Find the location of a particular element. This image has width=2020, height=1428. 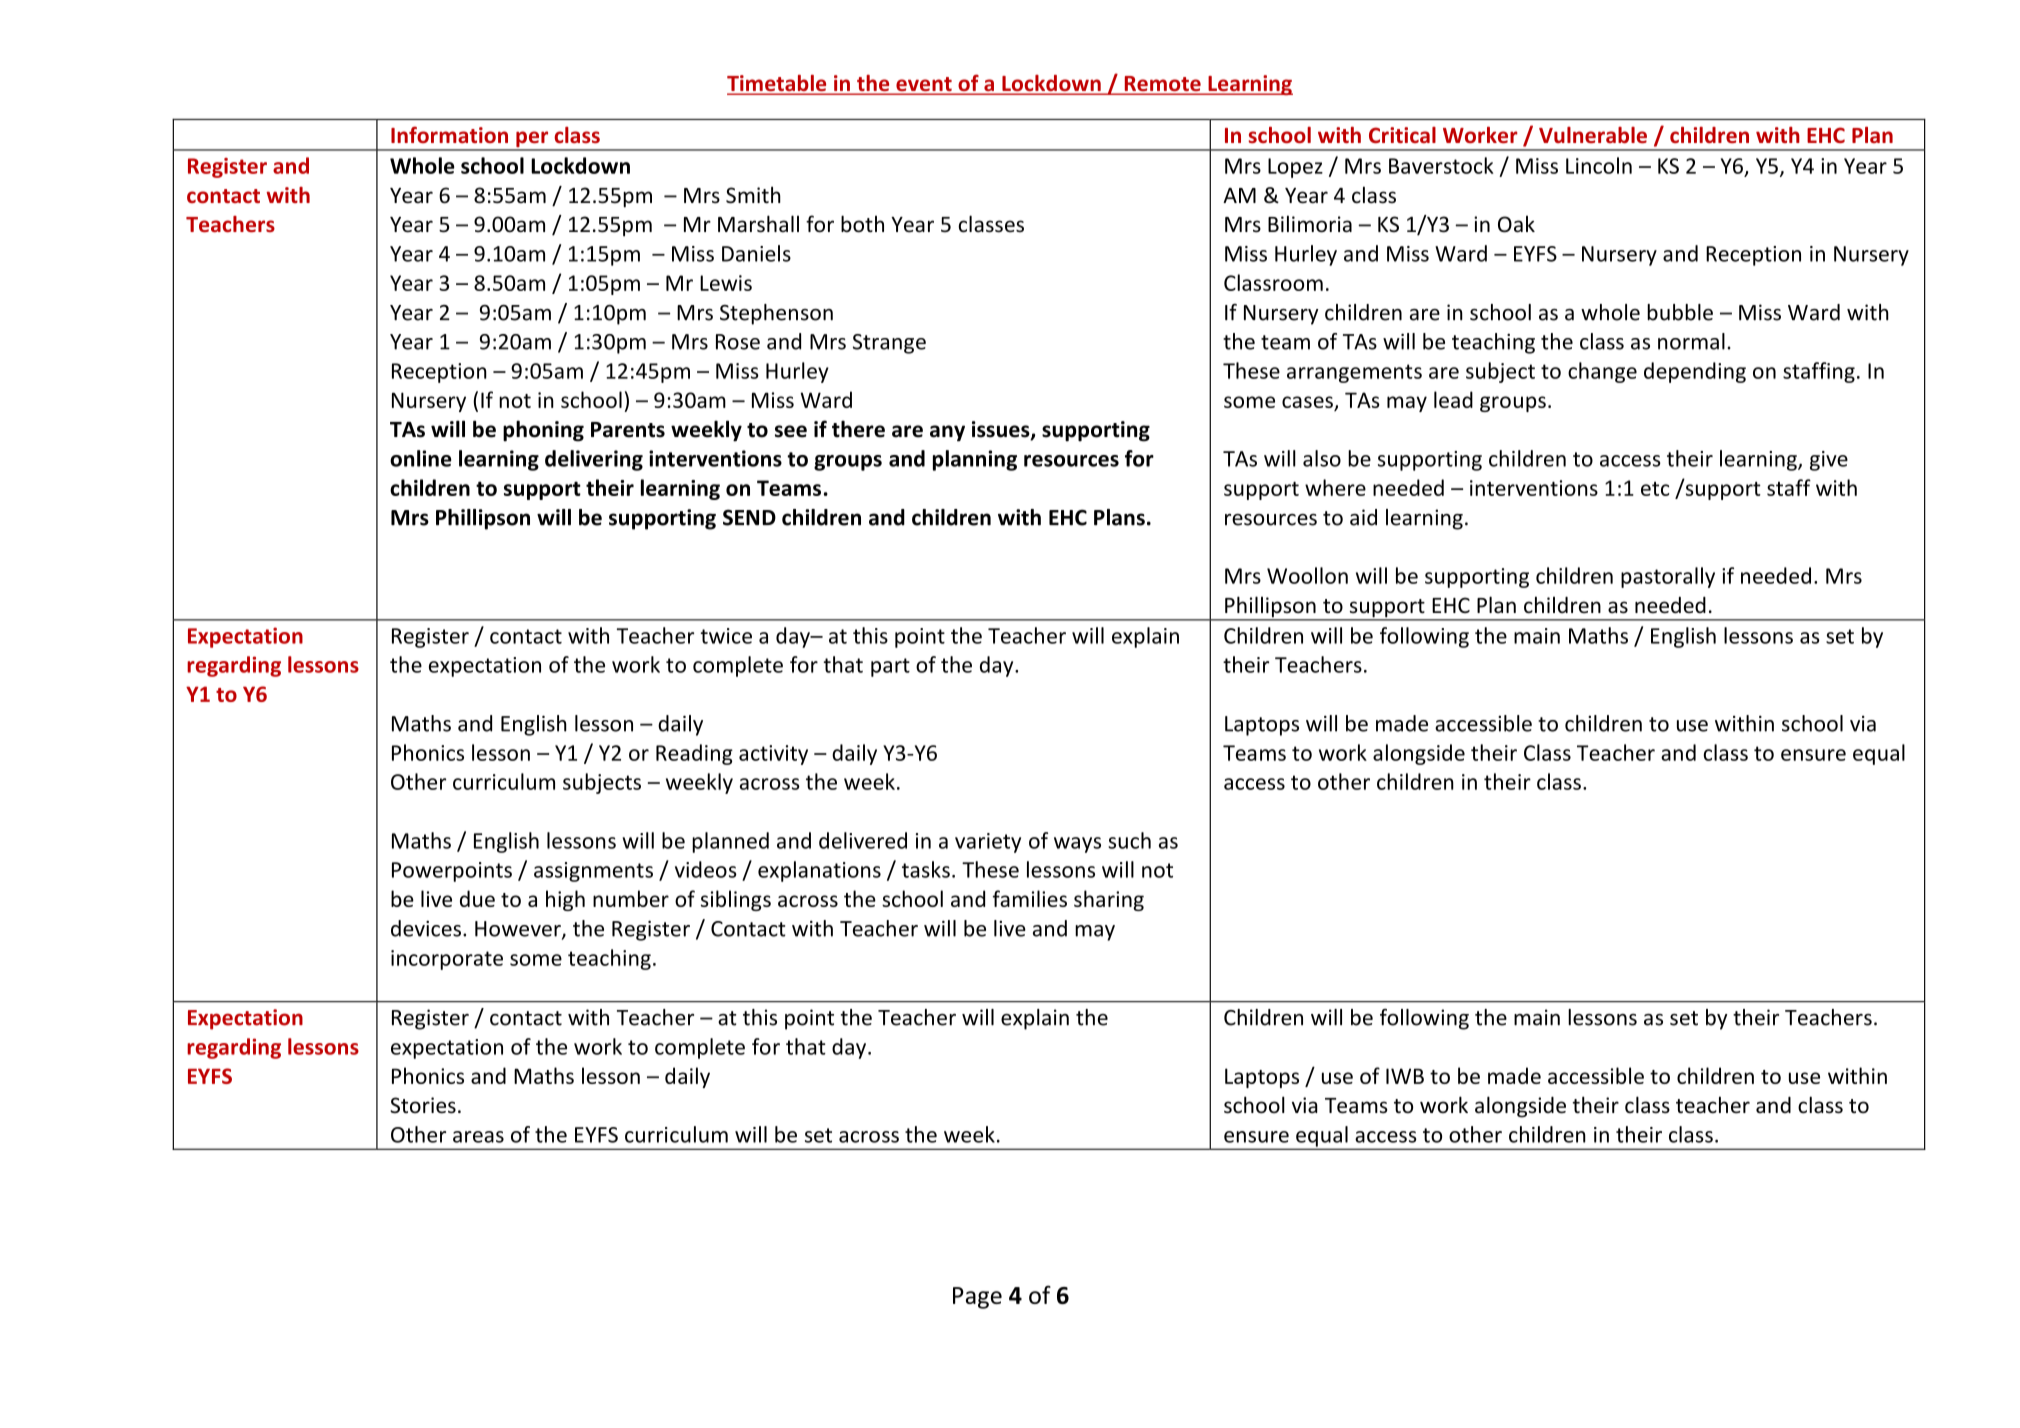

Reading is located at coordinates (694, 754).
